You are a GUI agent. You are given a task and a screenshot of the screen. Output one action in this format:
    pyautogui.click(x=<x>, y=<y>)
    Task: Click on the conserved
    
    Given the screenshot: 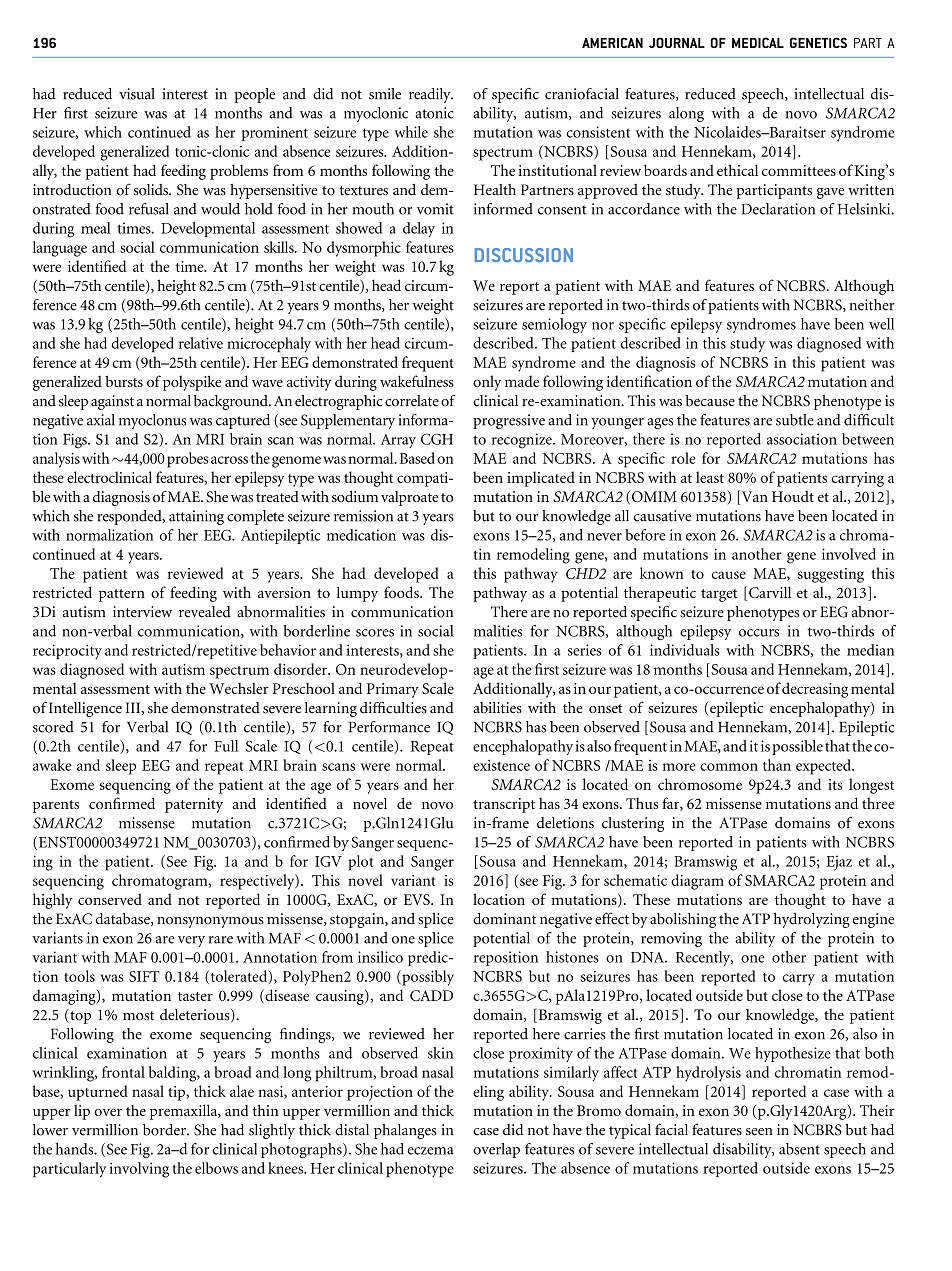 What is the action you would take?
    pyautogui.click(x=110, y=899)
